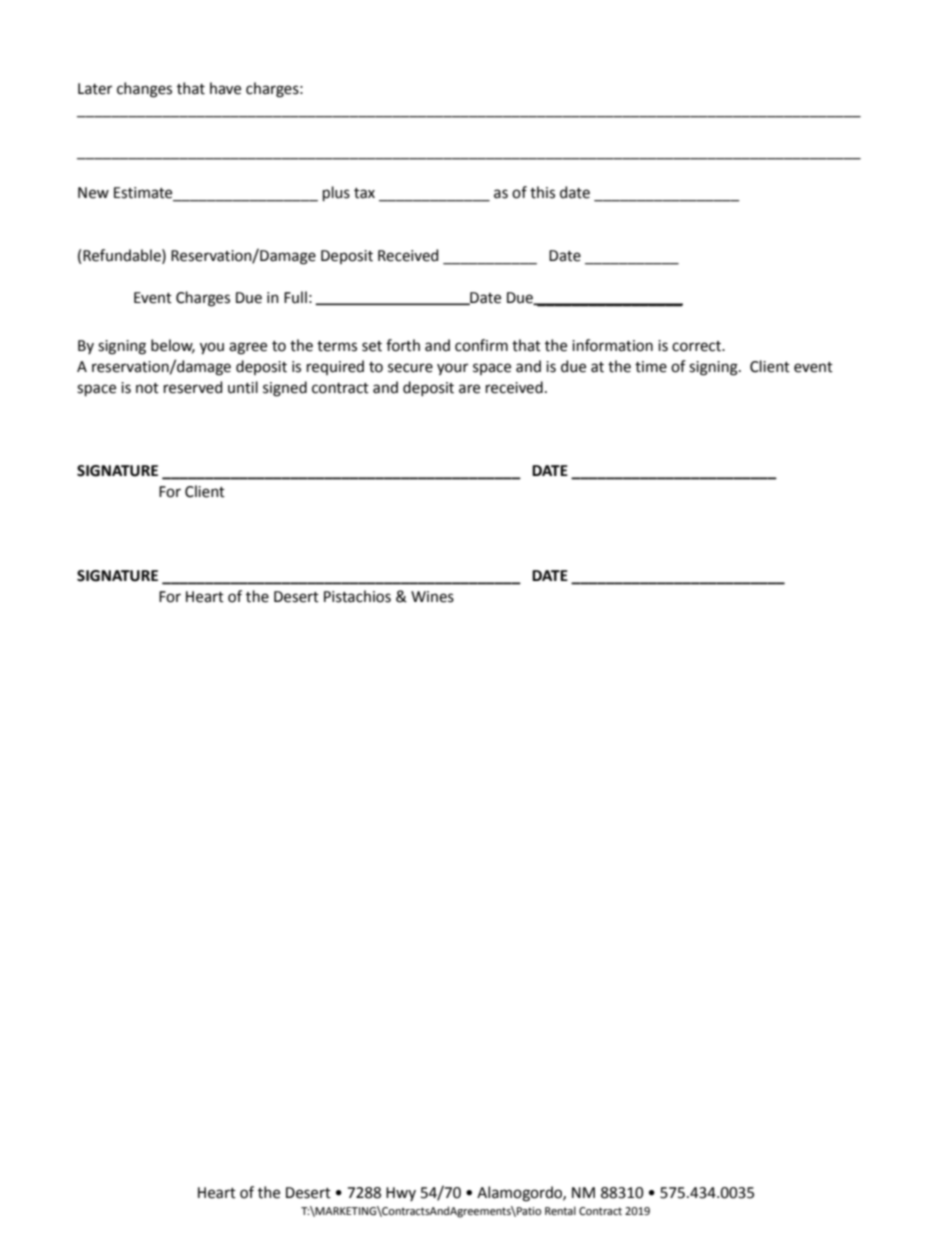 The image size is (952, 1233). What do you see at coordinates (469, 389) in the document?
I see `are` at bounding box center [469, 389].
